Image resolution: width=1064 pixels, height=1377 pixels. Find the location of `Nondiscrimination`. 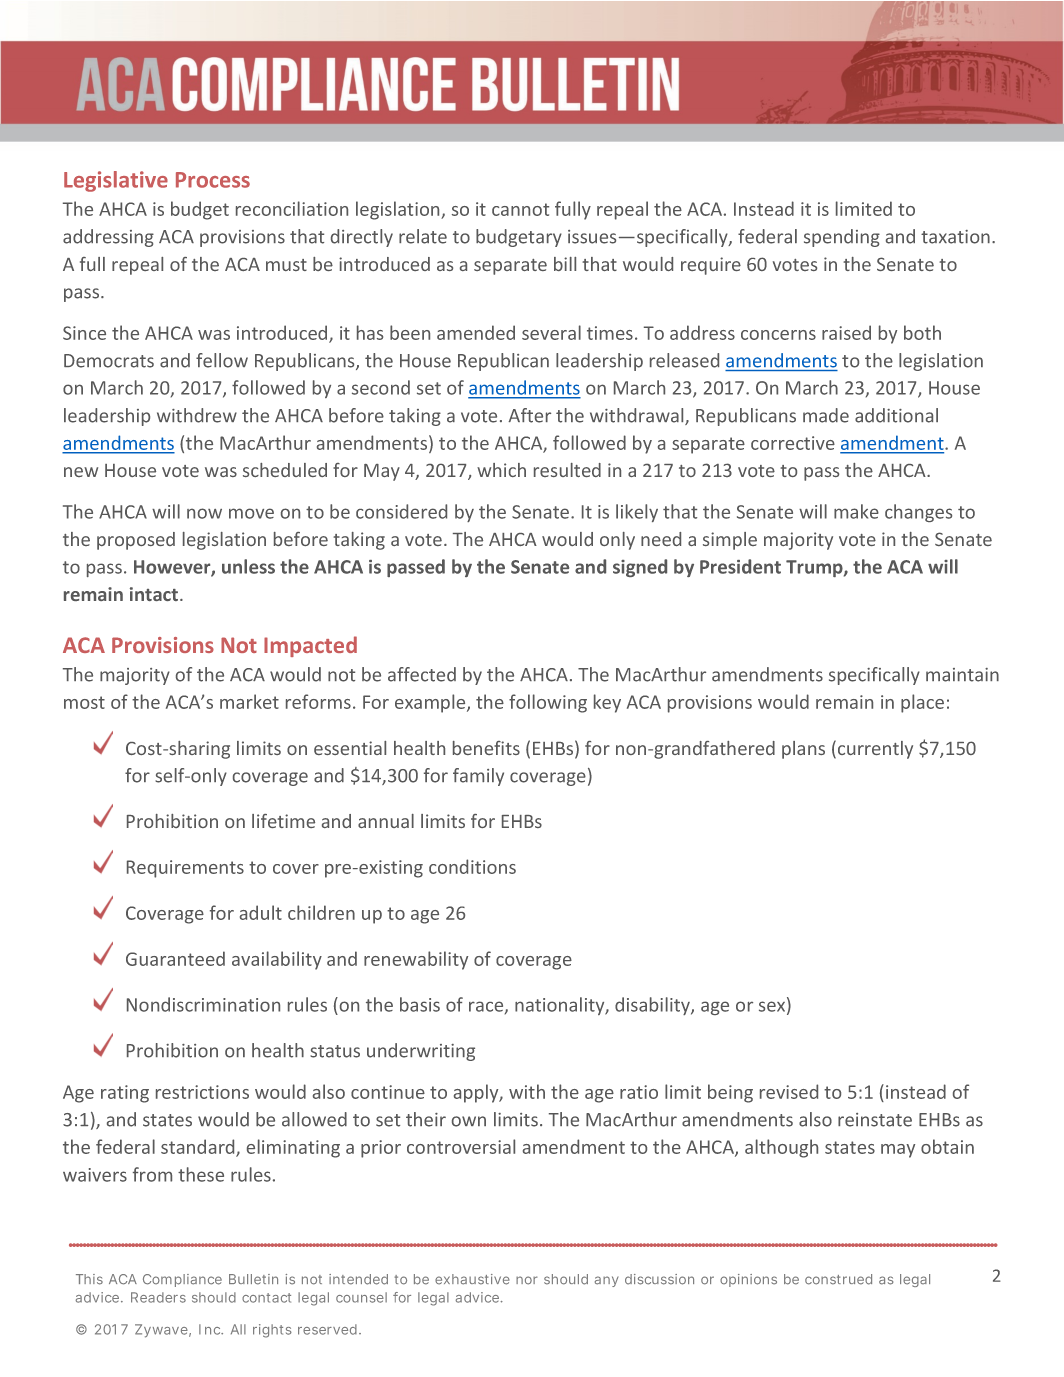

Nondiscrimination is located at coordinates (203, 1004).
